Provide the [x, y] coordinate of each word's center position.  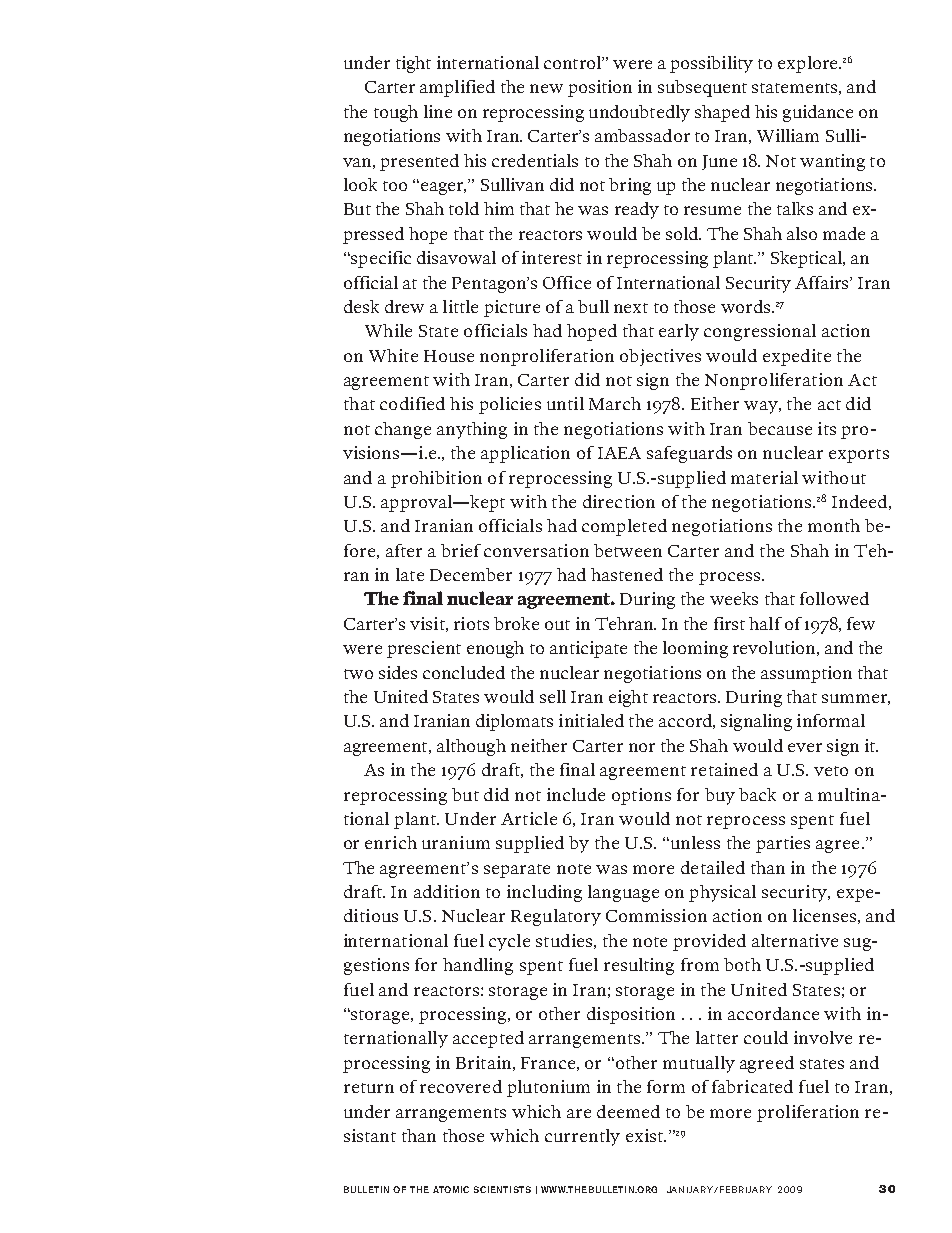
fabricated [752, 1086]
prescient [424, 649]
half [765, 623]
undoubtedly [639, 113]
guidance [818, 113]
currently [582, 1137]
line [438, 111]
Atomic [451, 1189]
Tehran [625, 623]
